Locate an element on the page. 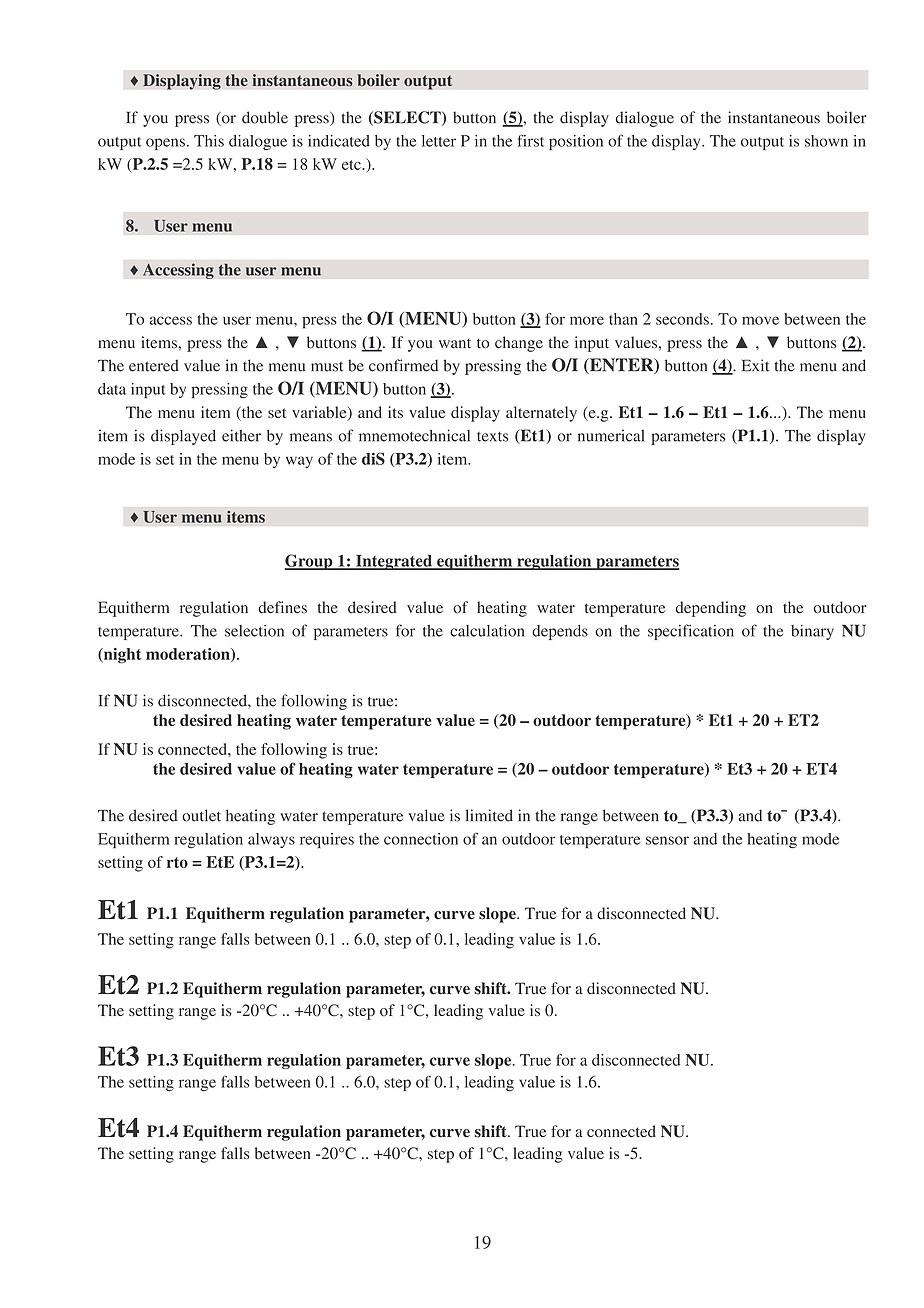 The height and width of the image is (1308, 924). either is located at coordinates (241, 435).
